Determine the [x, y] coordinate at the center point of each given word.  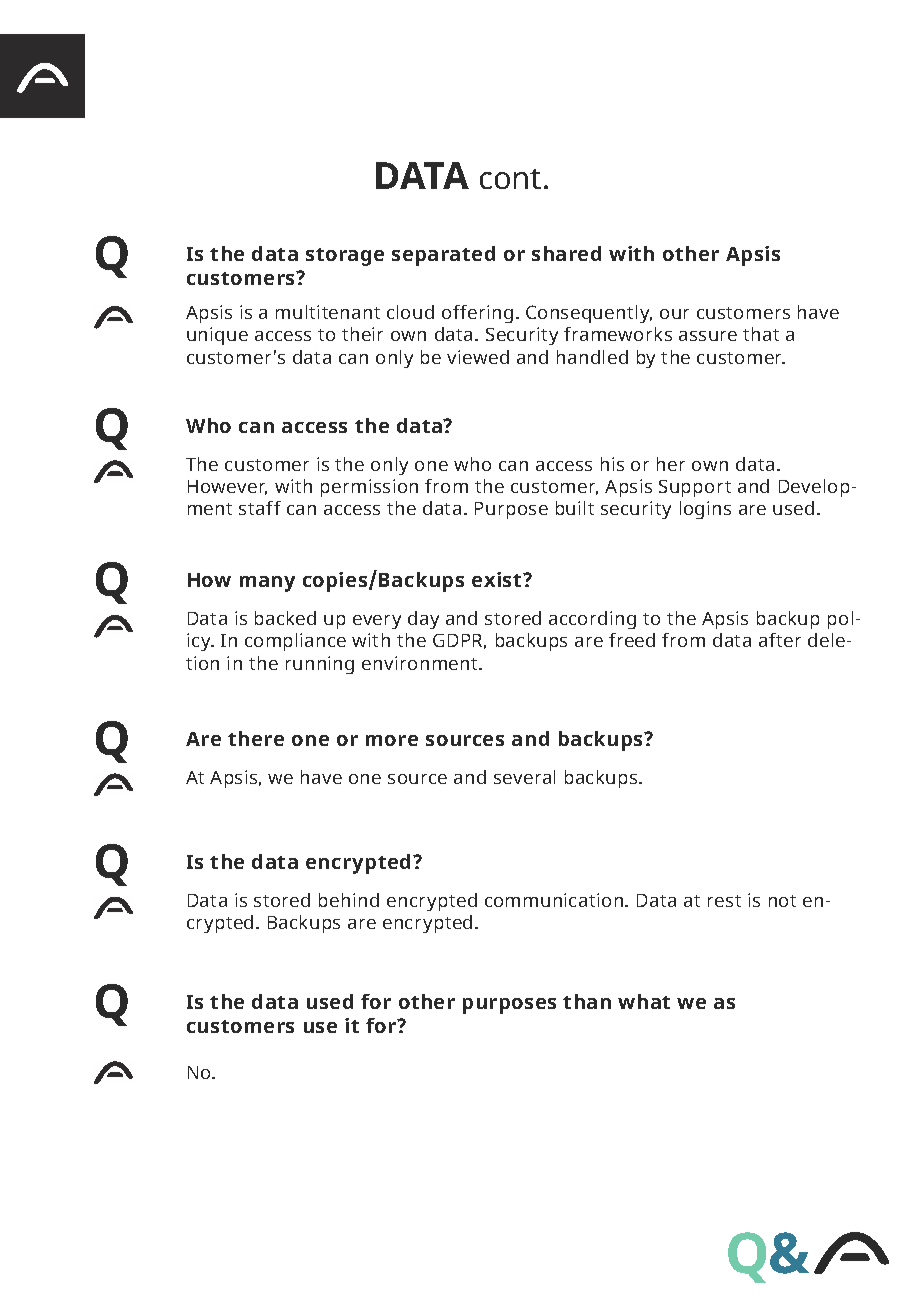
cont [510, 179]
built [575, 508]
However [227, 487]
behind [349, 900]
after [780, 640]
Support [695, 488]
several [524, 777]
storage [345, 257]
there [256, 738]
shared [566, 253]
